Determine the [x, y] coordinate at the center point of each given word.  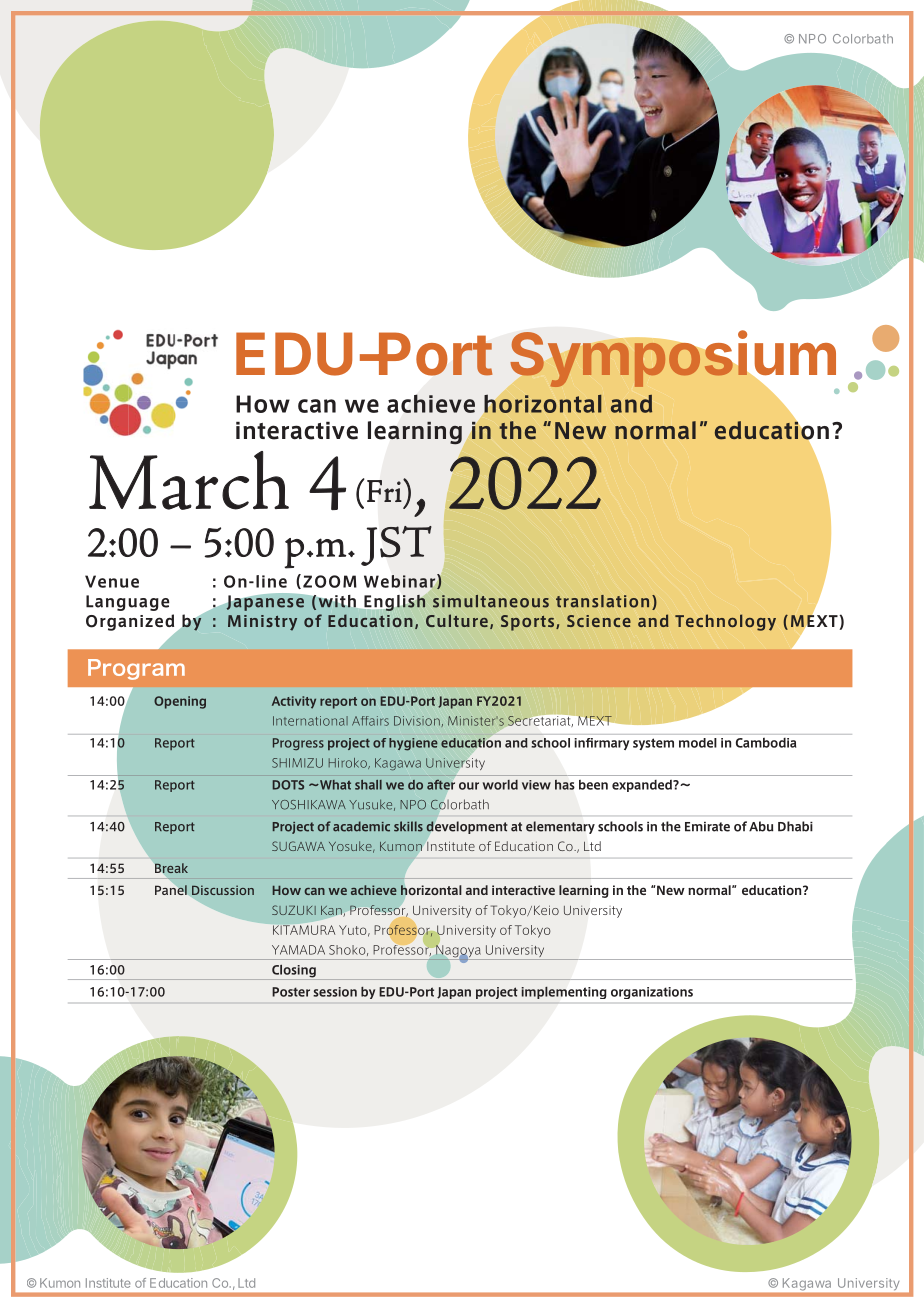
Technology [725, 622]
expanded [643, 786]
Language [127, 603]
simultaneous [491, 601]
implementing [564, 993]
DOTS [288, 785]
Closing [294, 972]
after [441, 785]
